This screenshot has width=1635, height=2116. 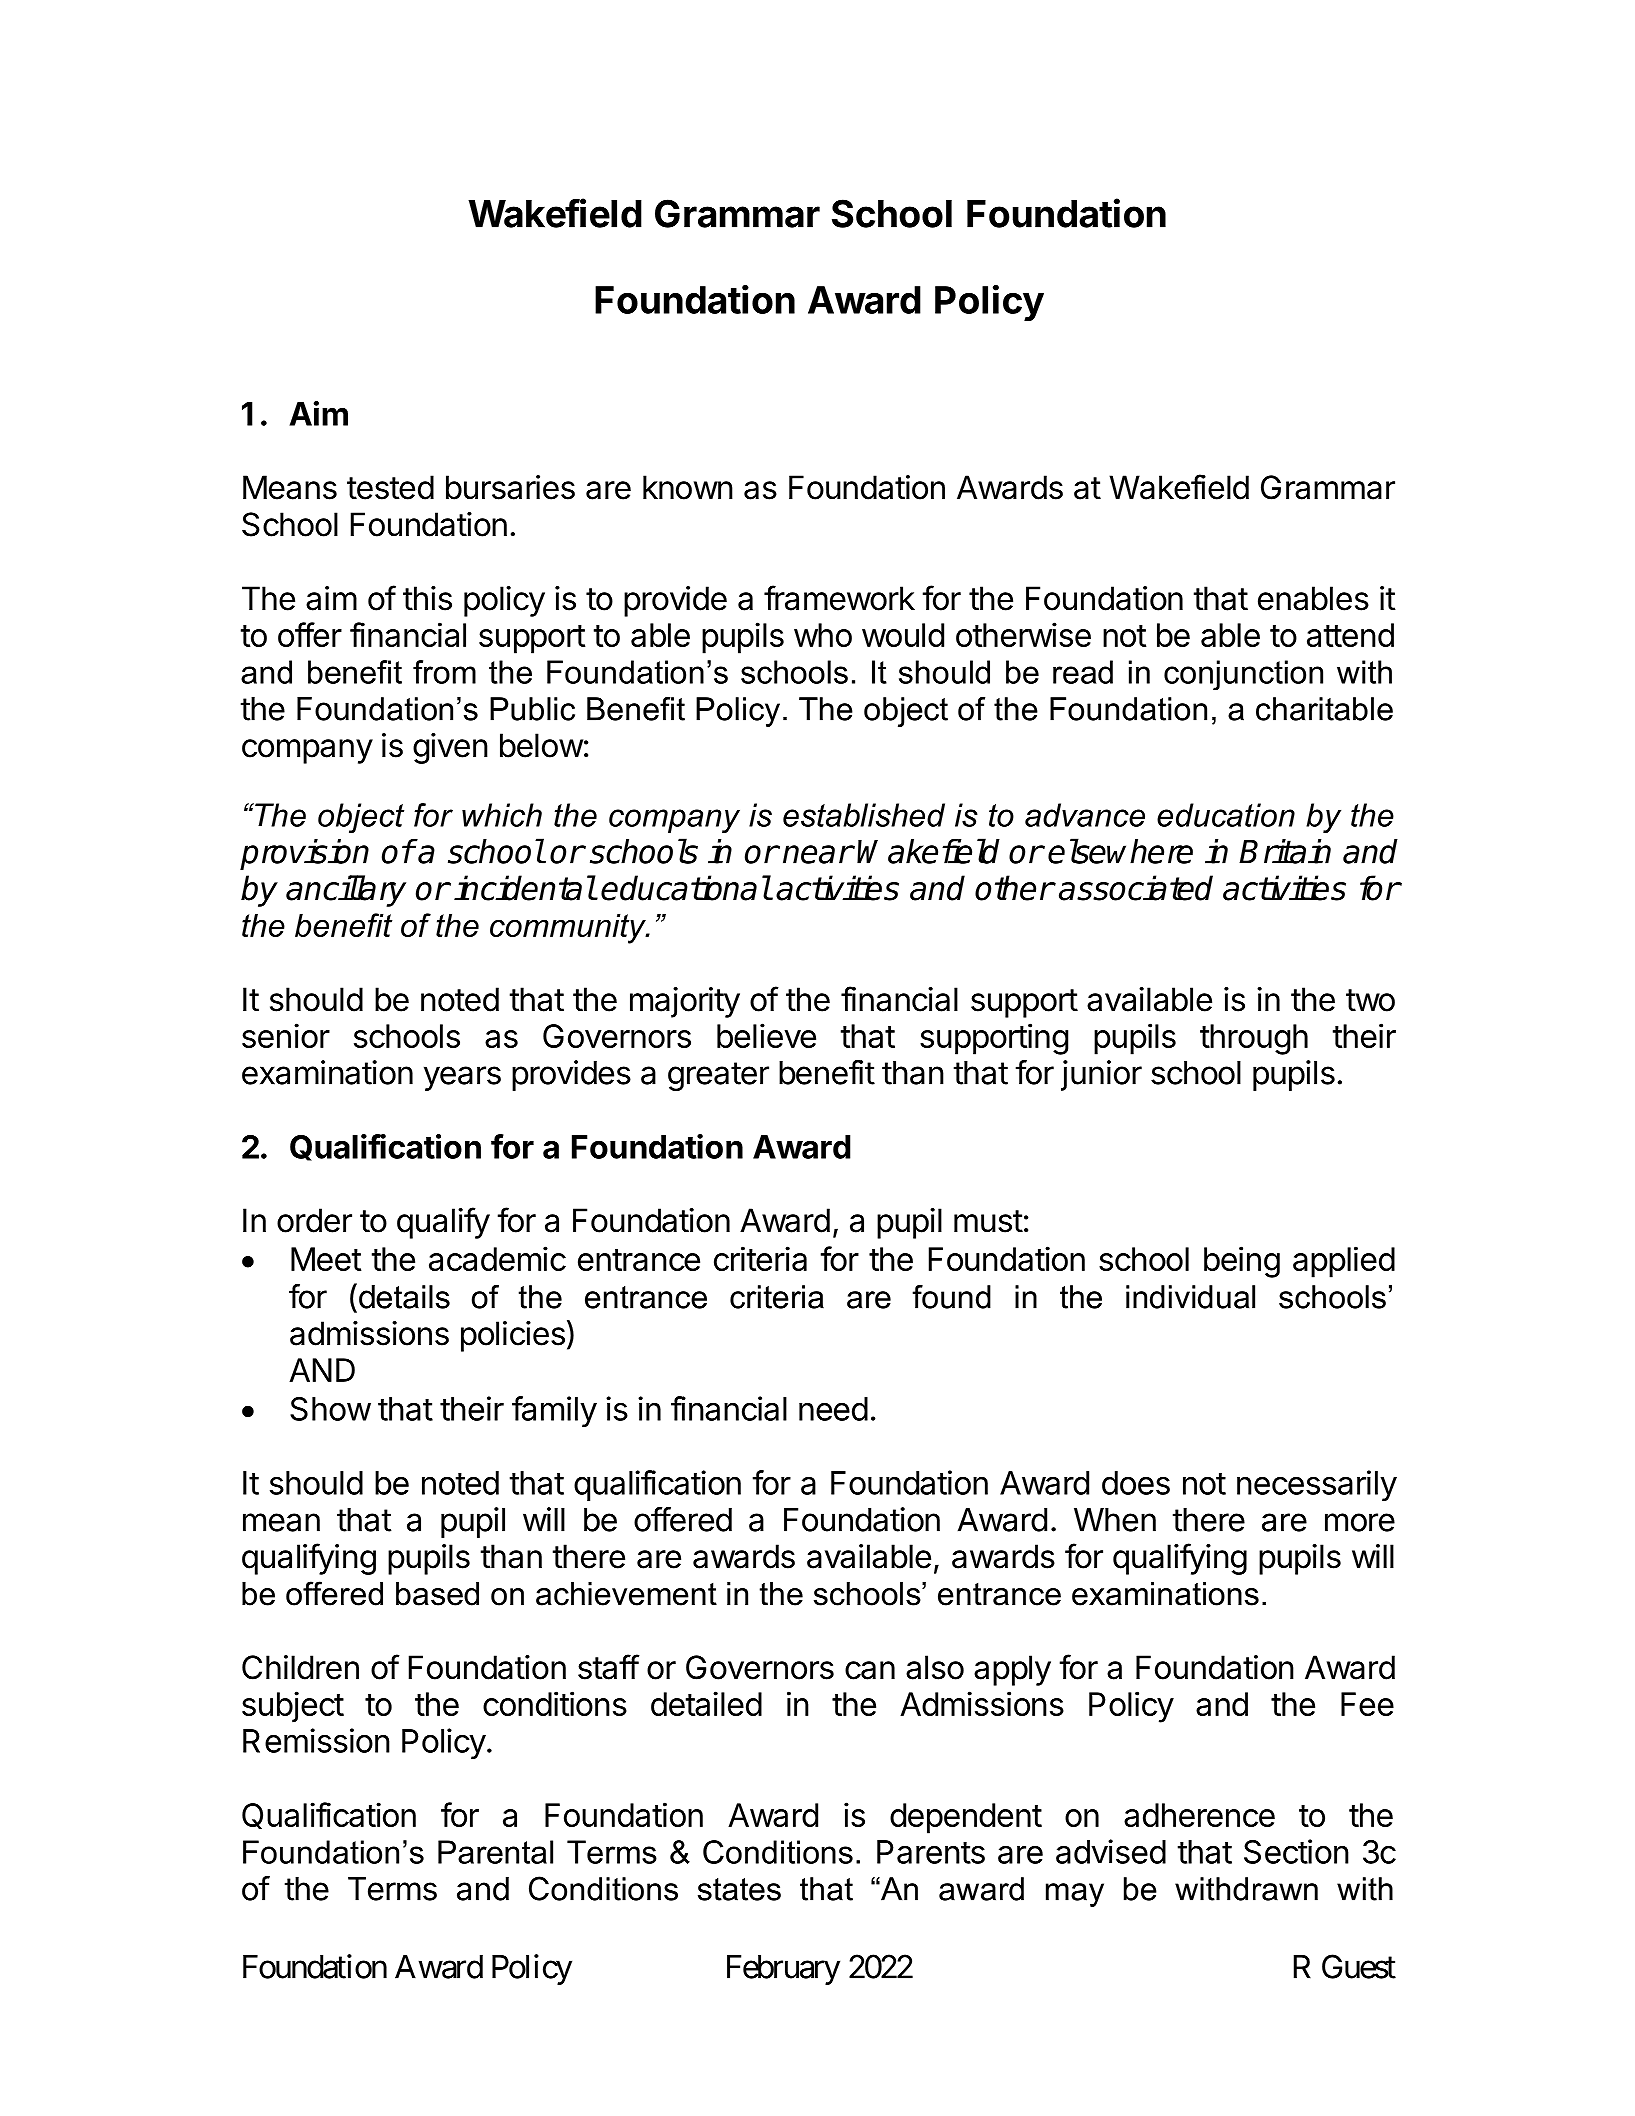 What do you see at coordinates (495, 1852) in the screenshot?
I see `Parental` at bounding box center [495, 1852].
